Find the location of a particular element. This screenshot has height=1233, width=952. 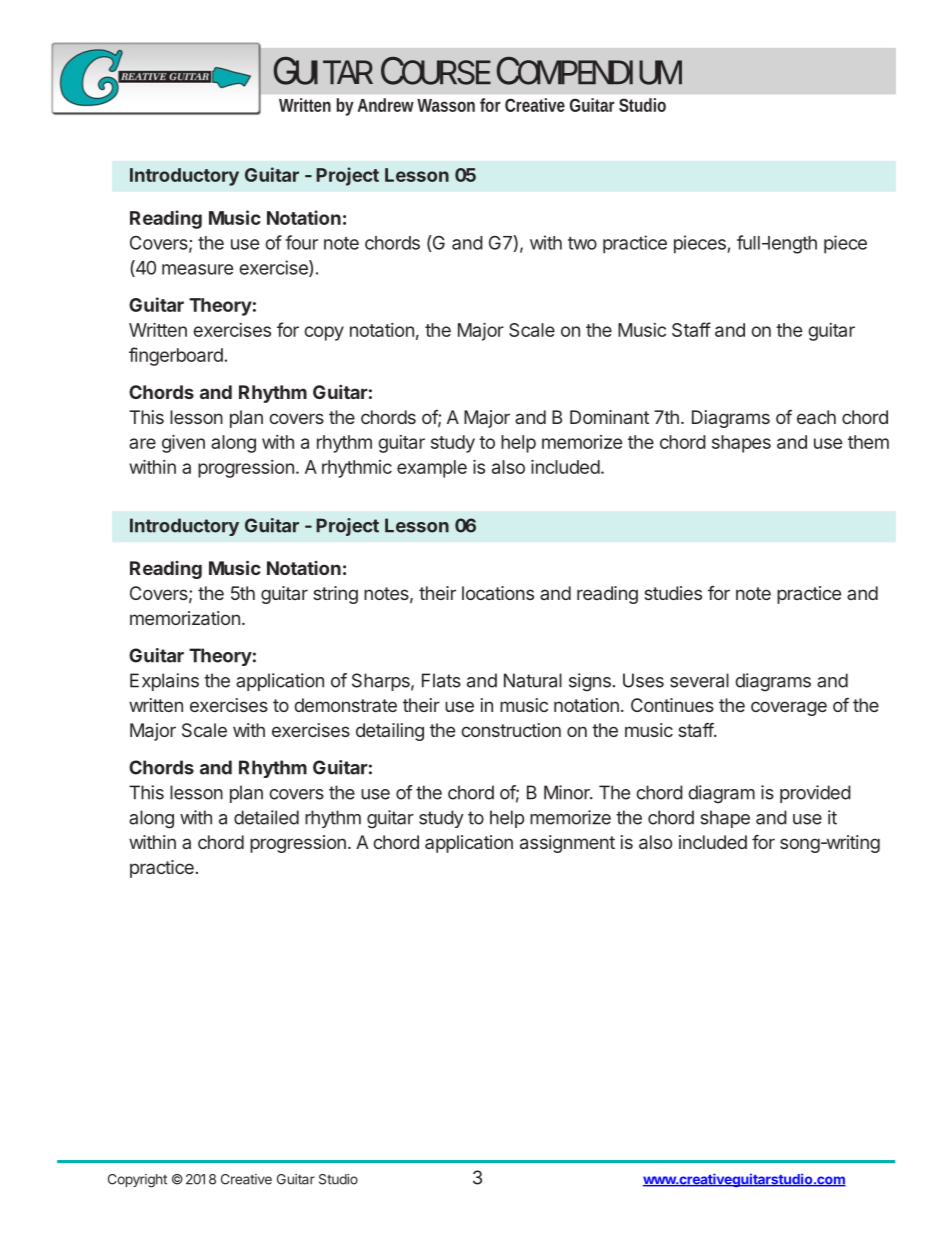

each is located at coordinates (816, 417).
